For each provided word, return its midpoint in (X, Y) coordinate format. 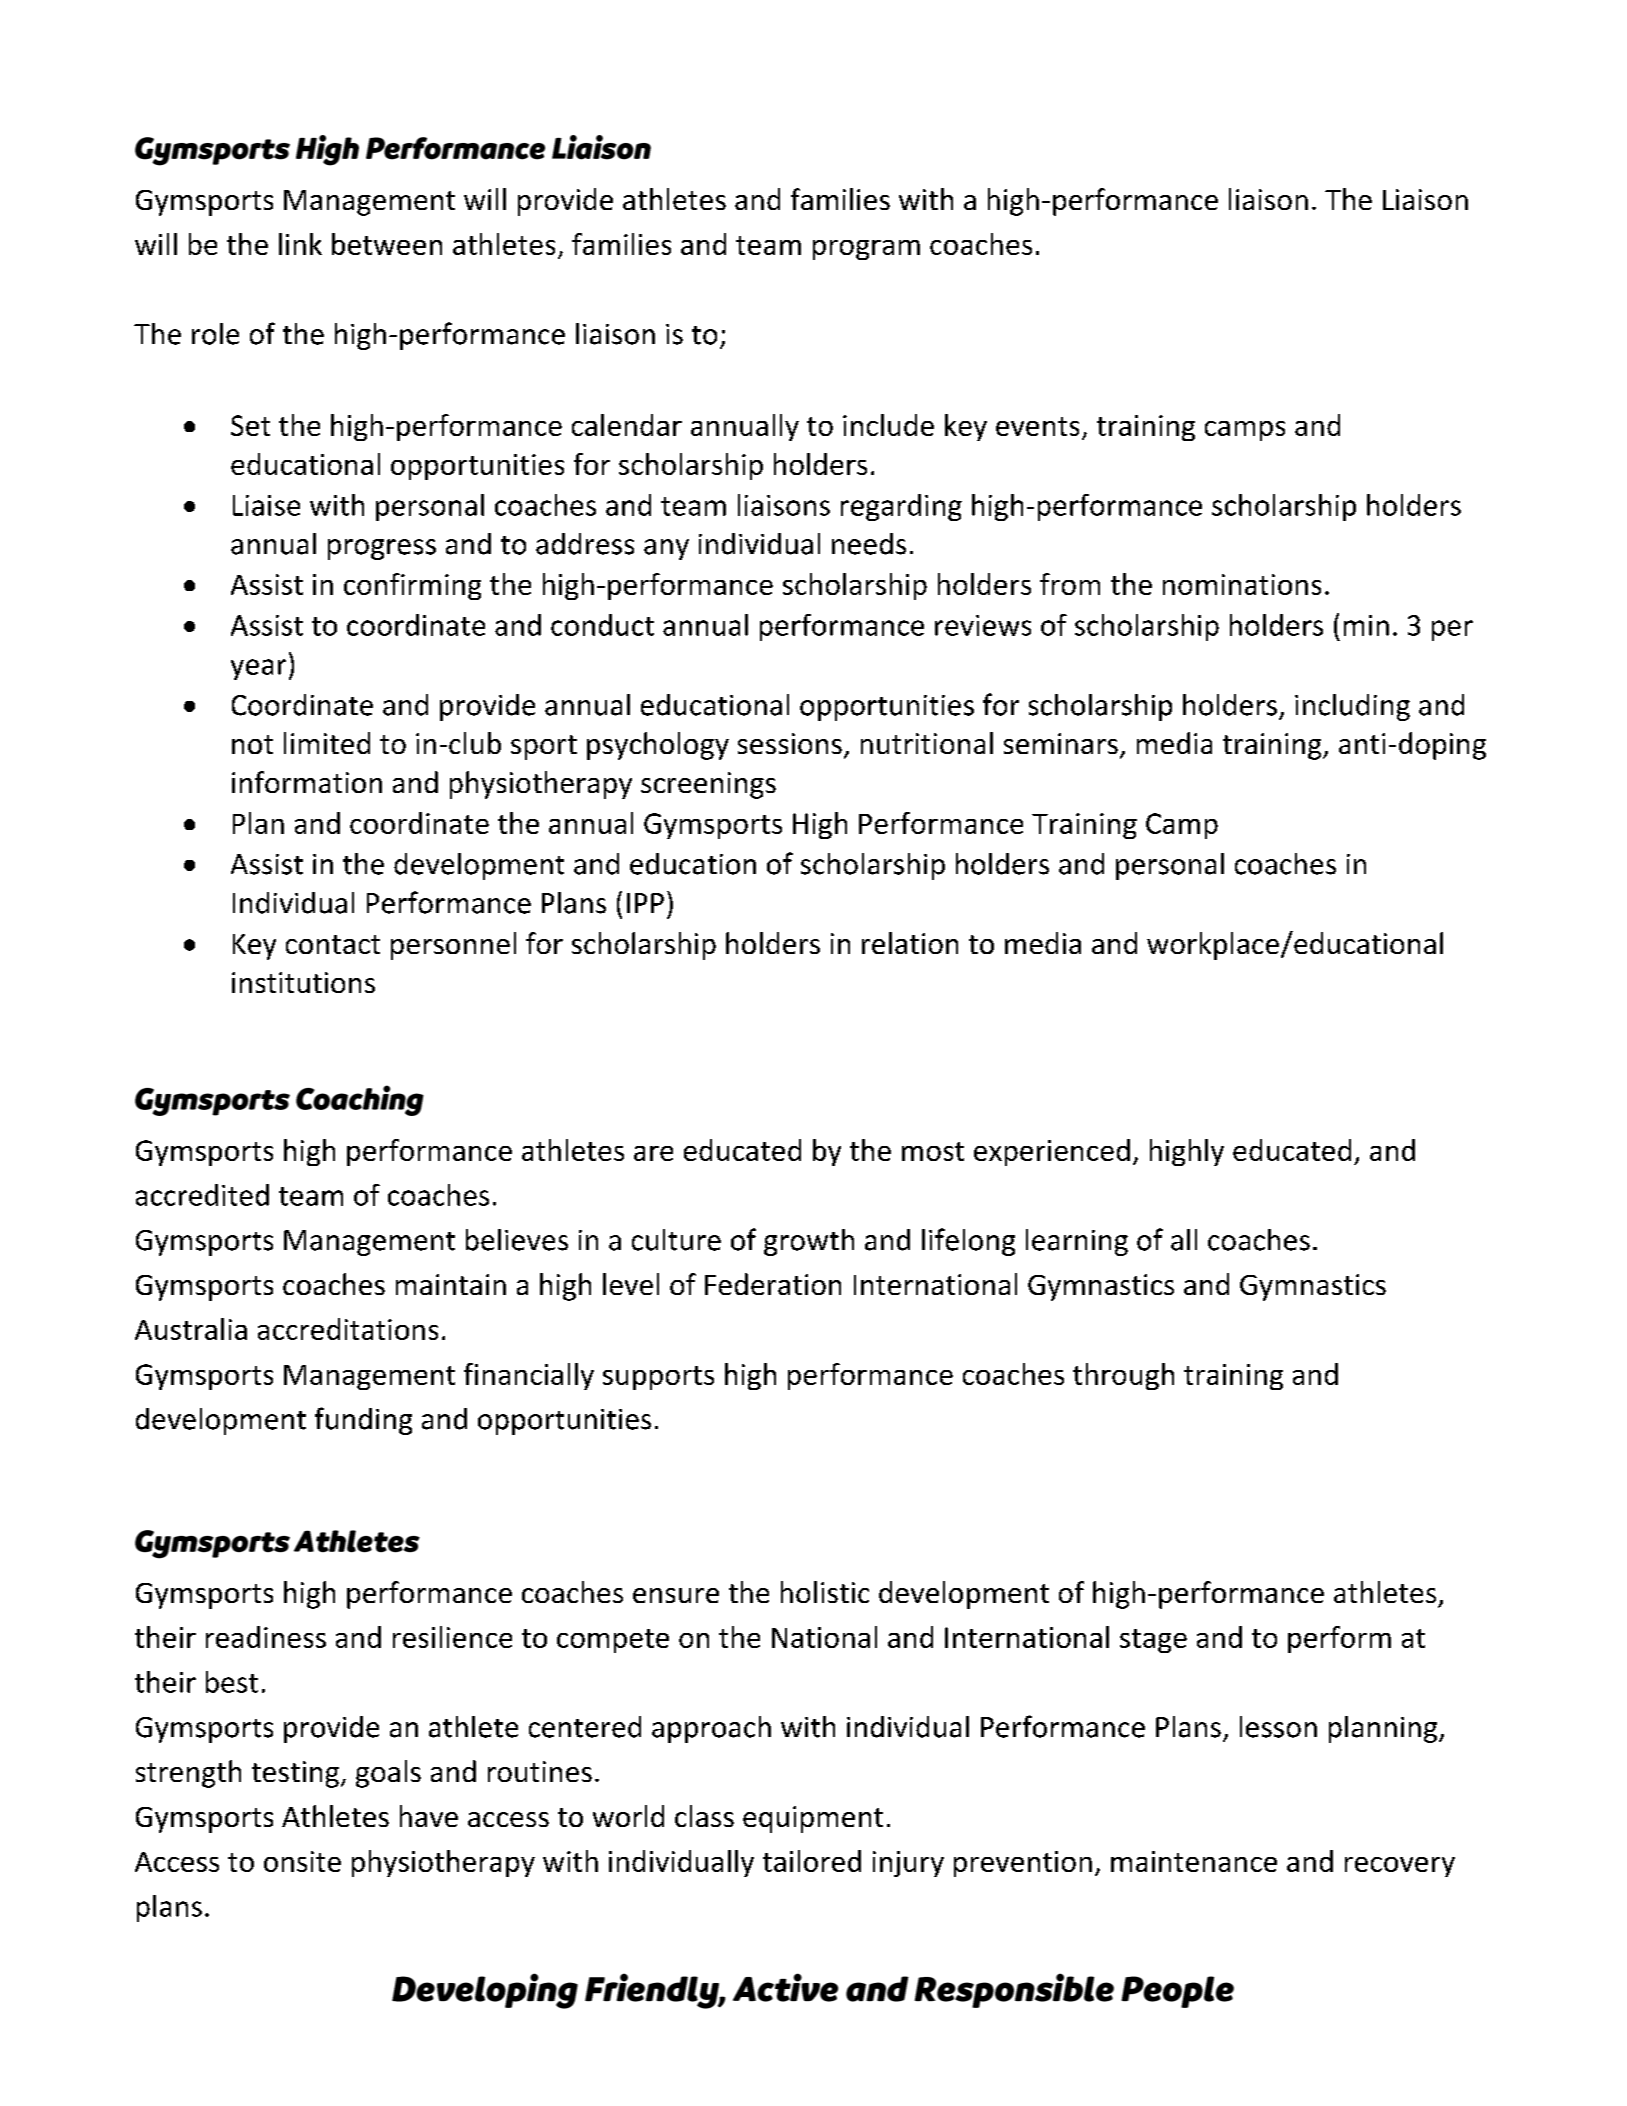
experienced (1052, 1152)
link (300, 244)
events (1037, 426)
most (933, 1151)
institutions (303, 982)
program (866, 250)
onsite (302, 1861)
